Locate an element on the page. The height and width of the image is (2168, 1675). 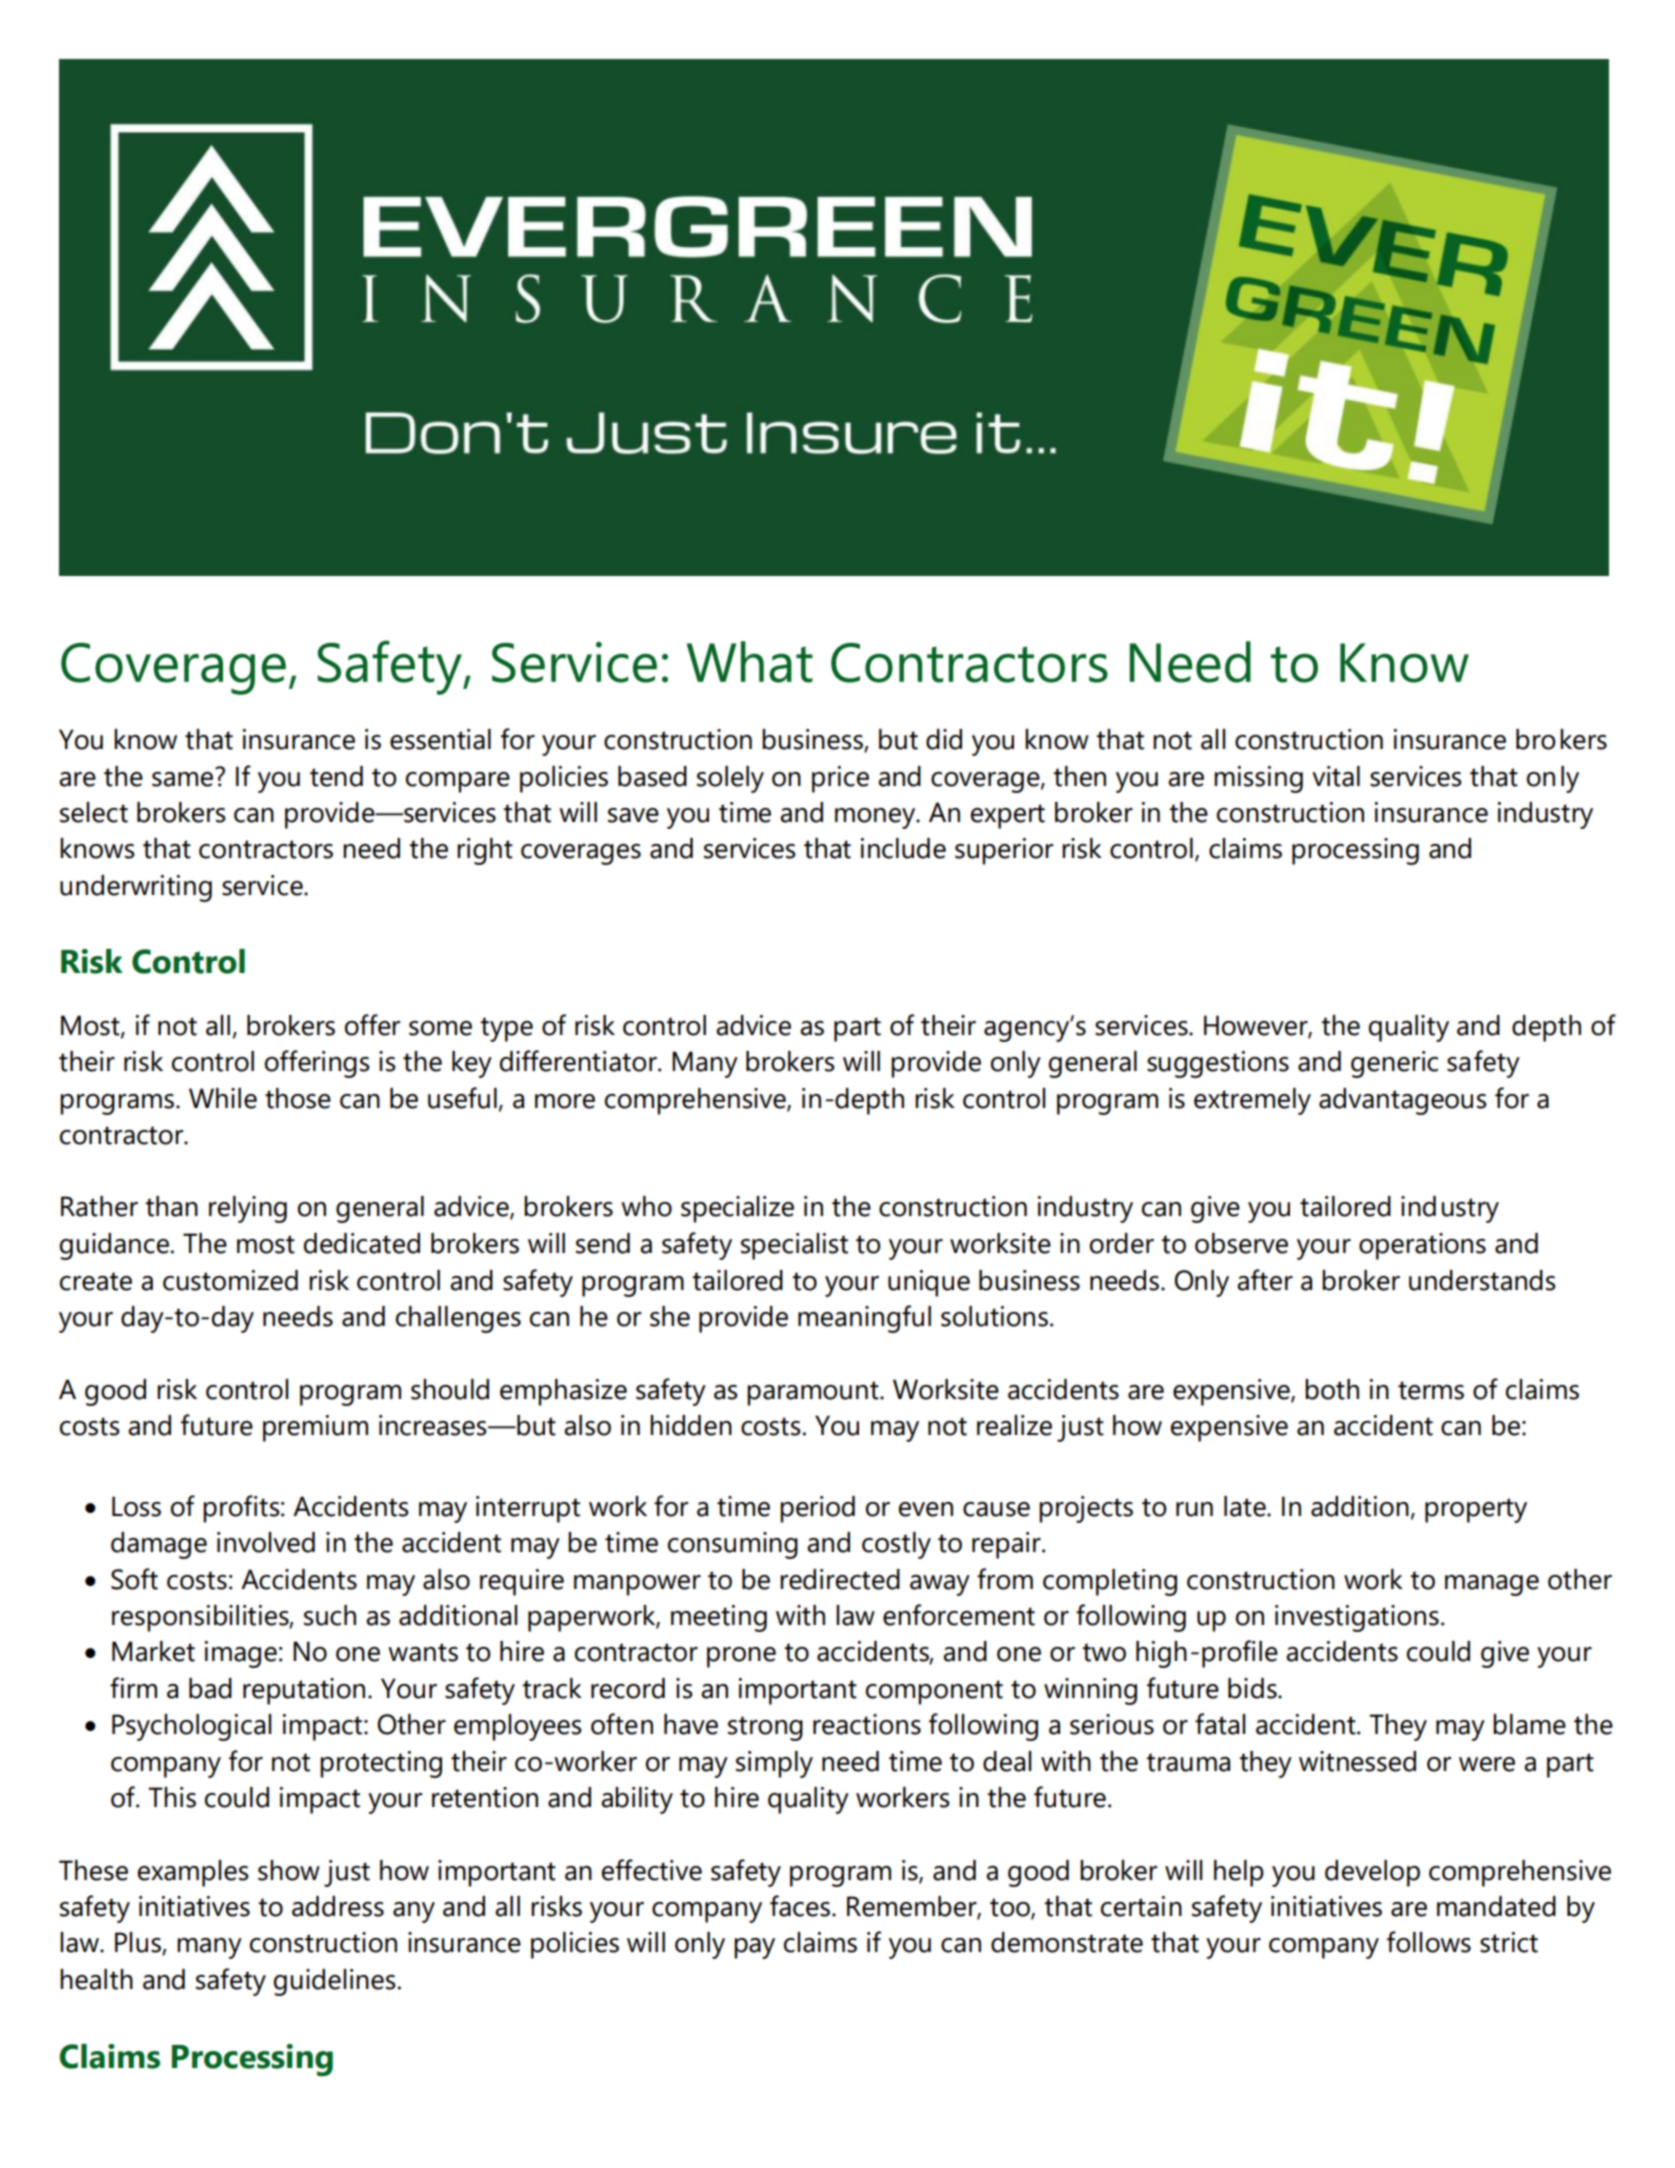
tend is located at coordinates (336, 776).
